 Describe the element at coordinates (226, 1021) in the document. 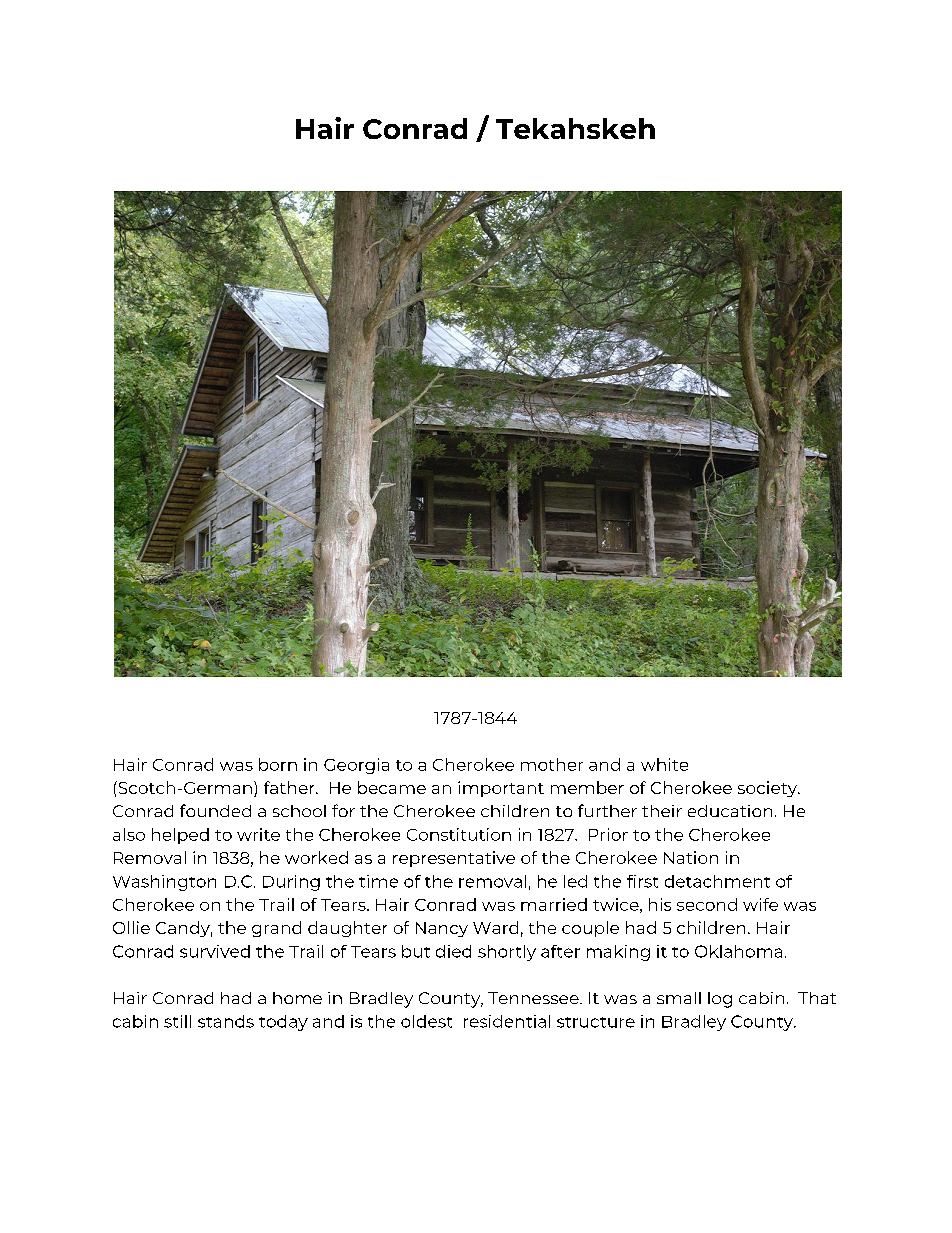

I see `stands` at that location.
